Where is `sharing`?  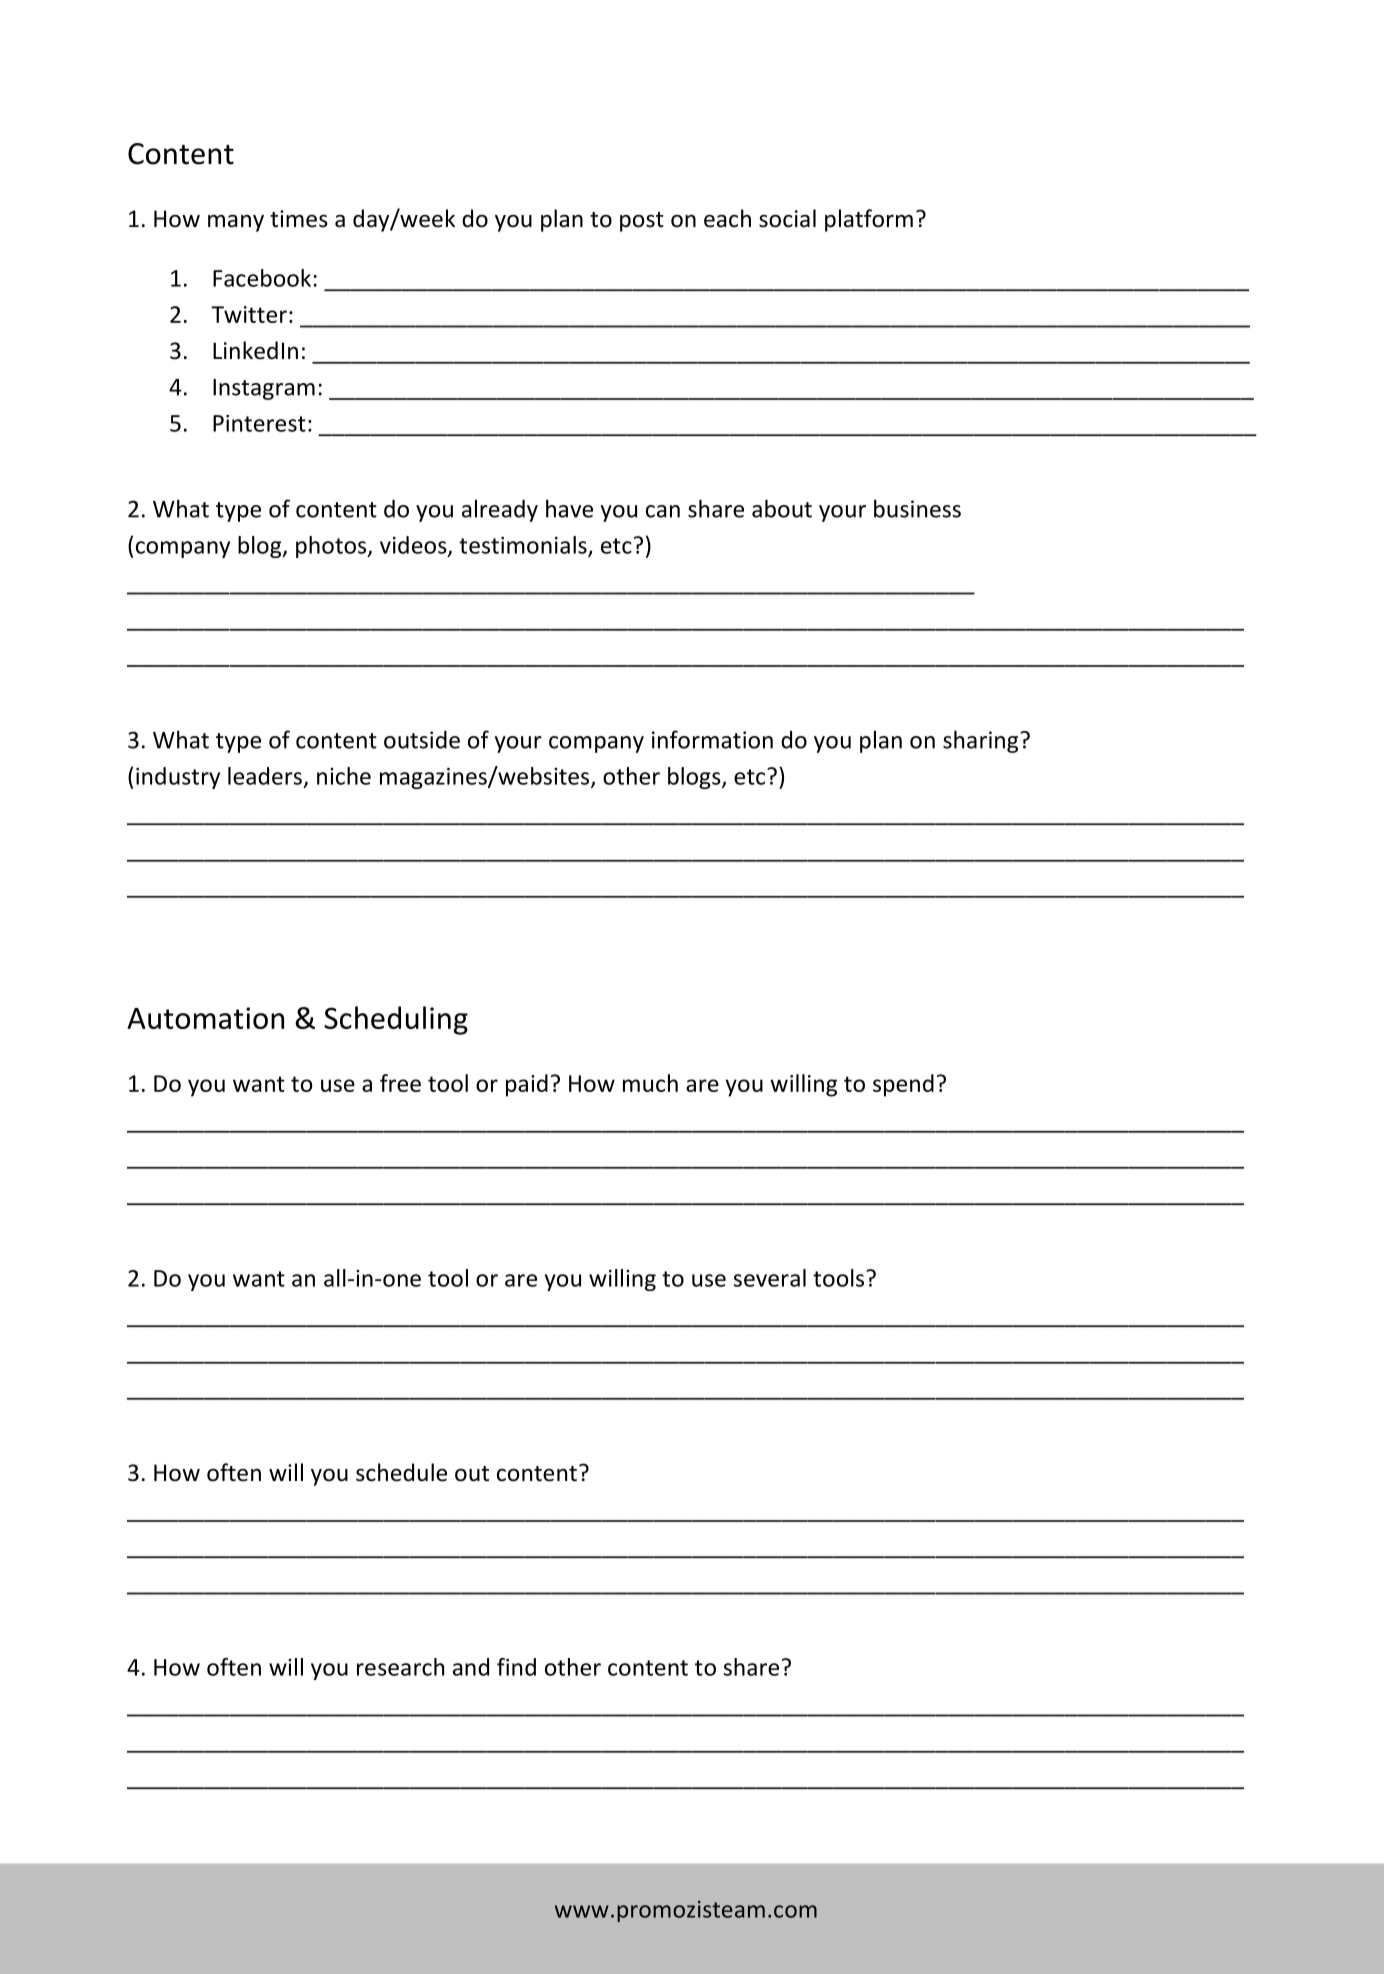 sharing is located at coordinates (982, 741).
